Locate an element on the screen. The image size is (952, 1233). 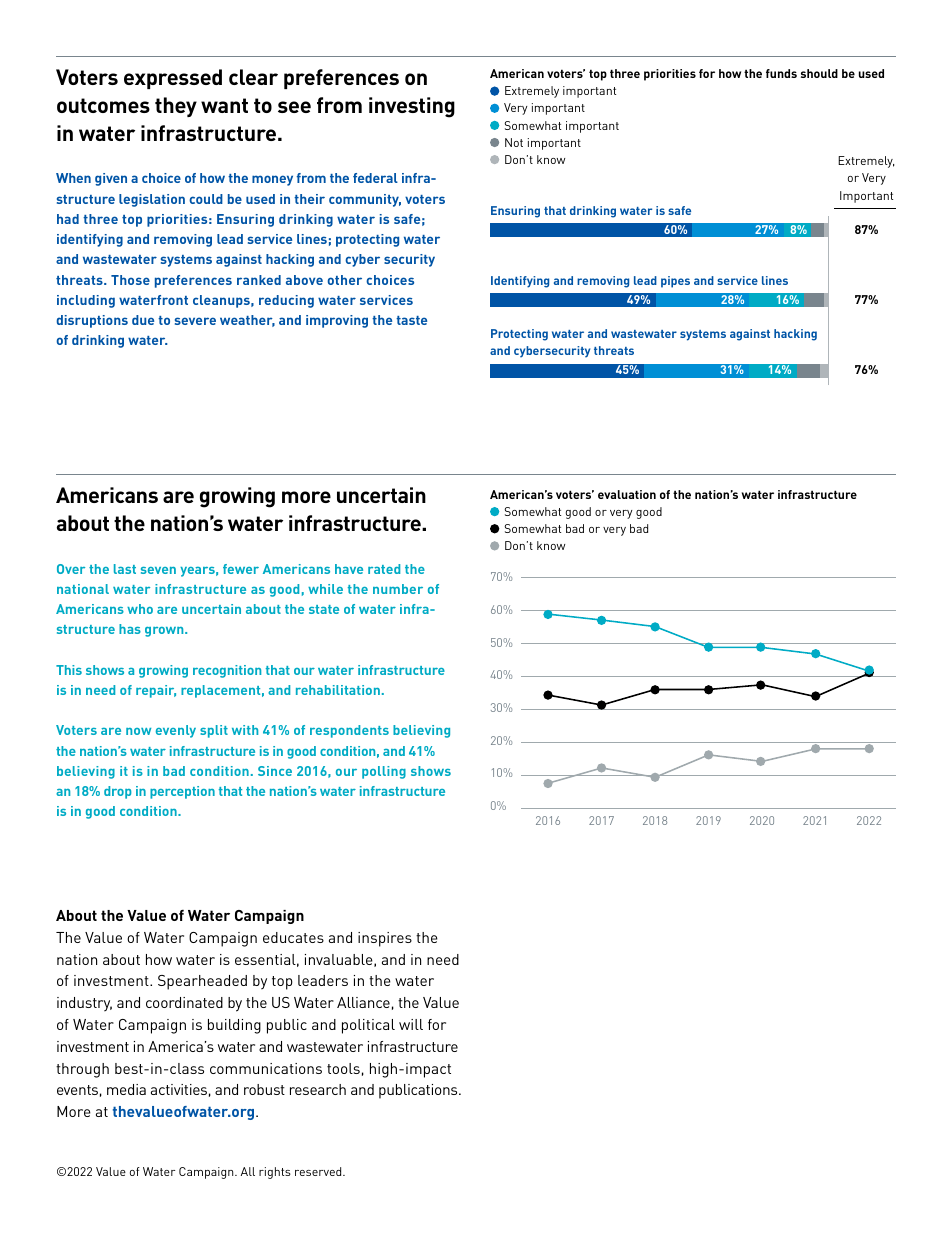
media is located at coordinates (126, 1089).
